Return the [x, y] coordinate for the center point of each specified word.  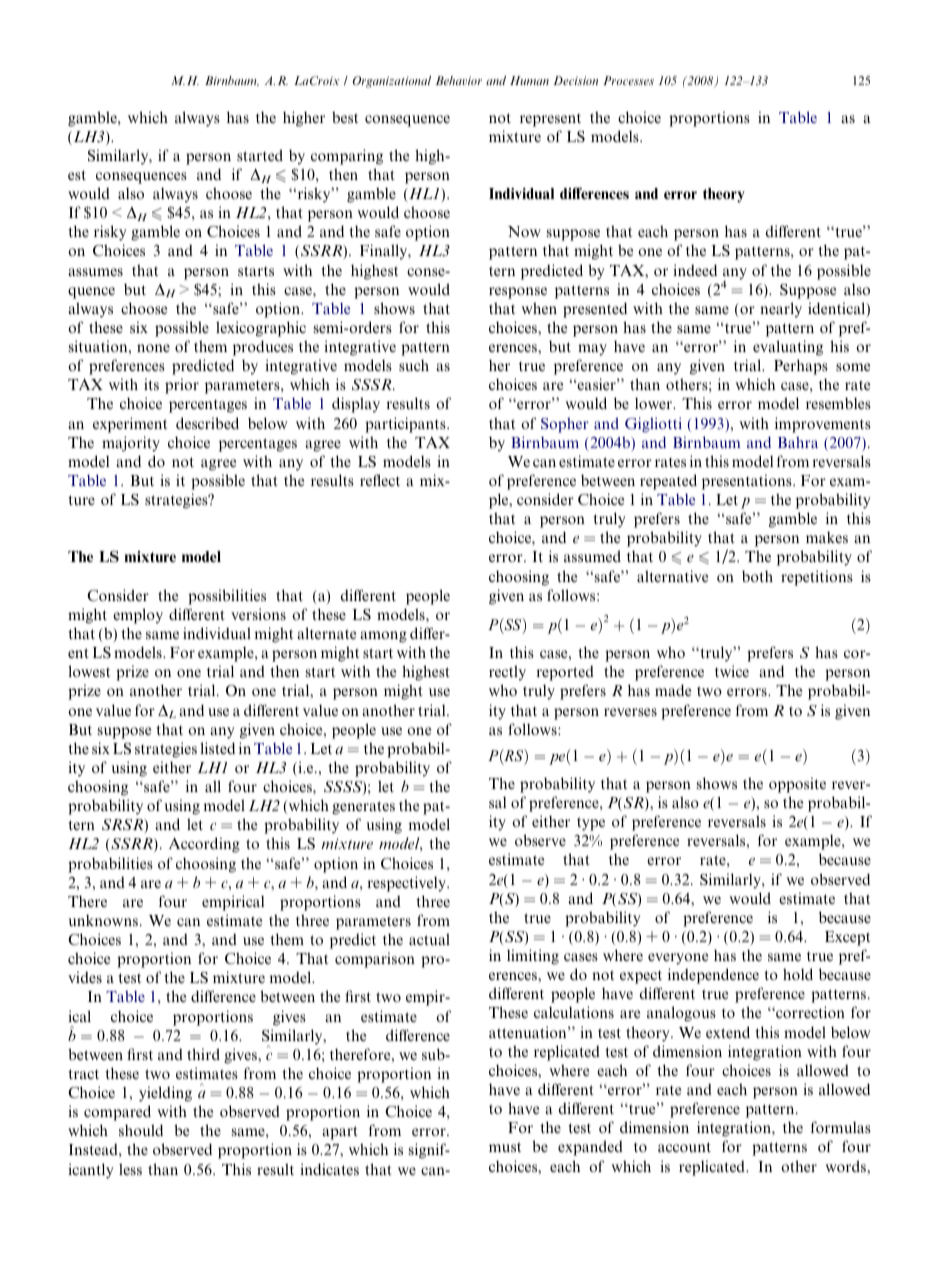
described [207, 423]
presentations [748, 482]
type [591, 824]
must [505, 1147]
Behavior [458, 80]
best [345, 117]
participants [406, 425]
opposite [797, 785]
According [204, 845]
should [141, 1130]
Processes [628, 80]
